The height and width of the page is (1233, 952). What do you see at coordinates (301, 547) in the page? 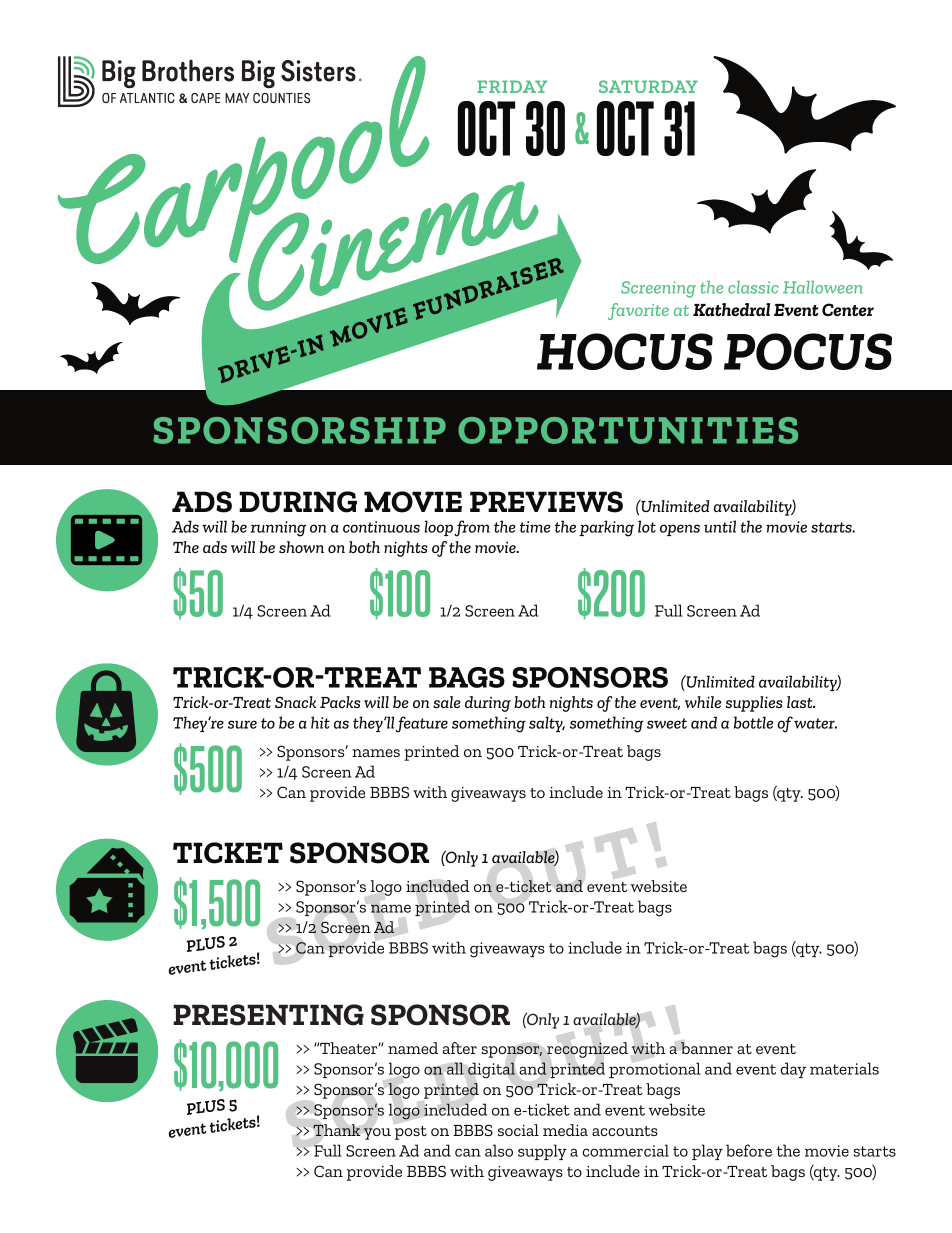
I see `shown` at bounding box center [301, 547].
